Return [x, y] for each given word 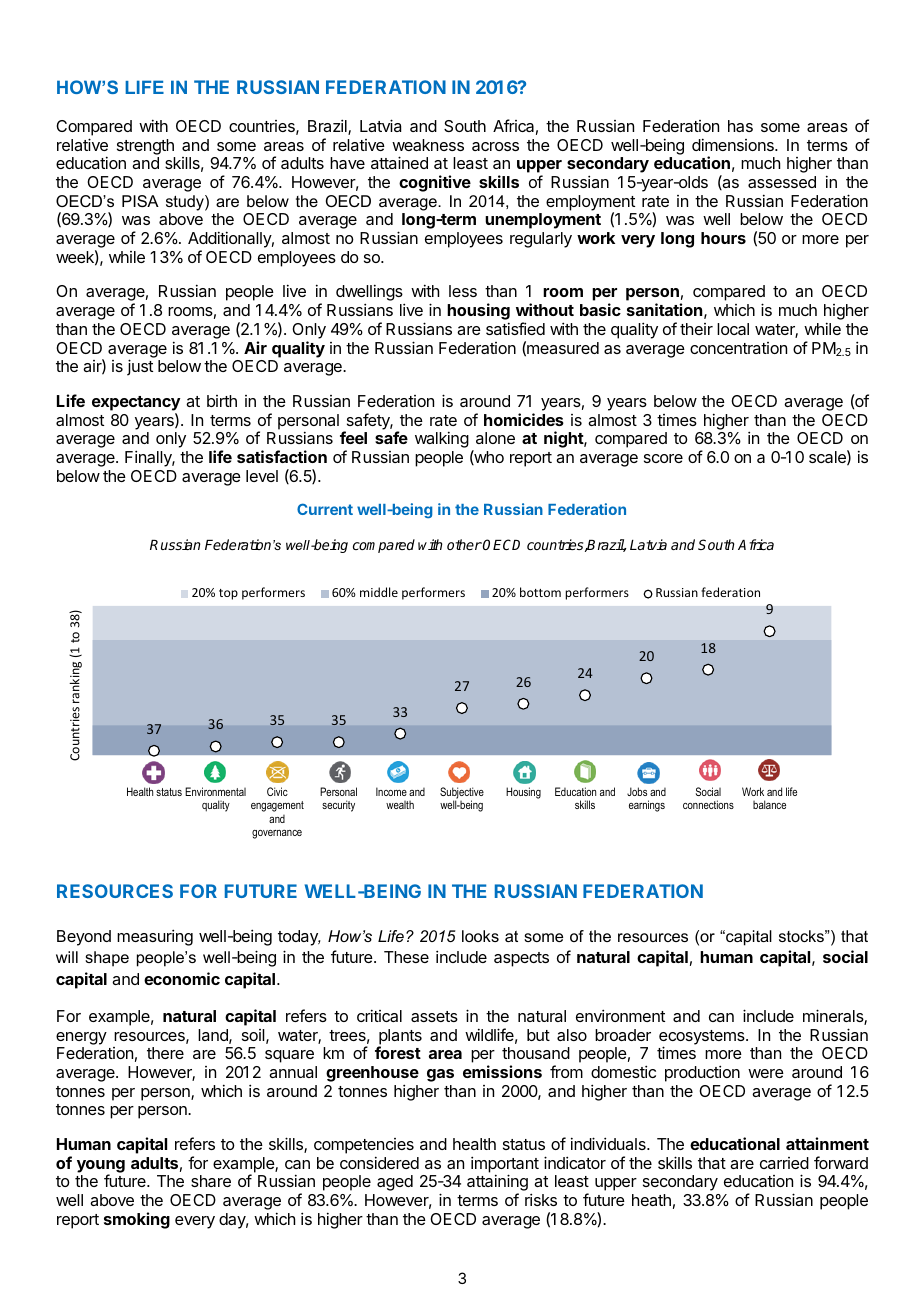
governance [277, 834]
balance [769, 804]
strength [145, 147]
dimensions [734, 144]
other [464, 544]
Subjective [462, 794]
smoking [137, 1220]
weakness [428, 145]
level [262, 476]
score [663, 458]
